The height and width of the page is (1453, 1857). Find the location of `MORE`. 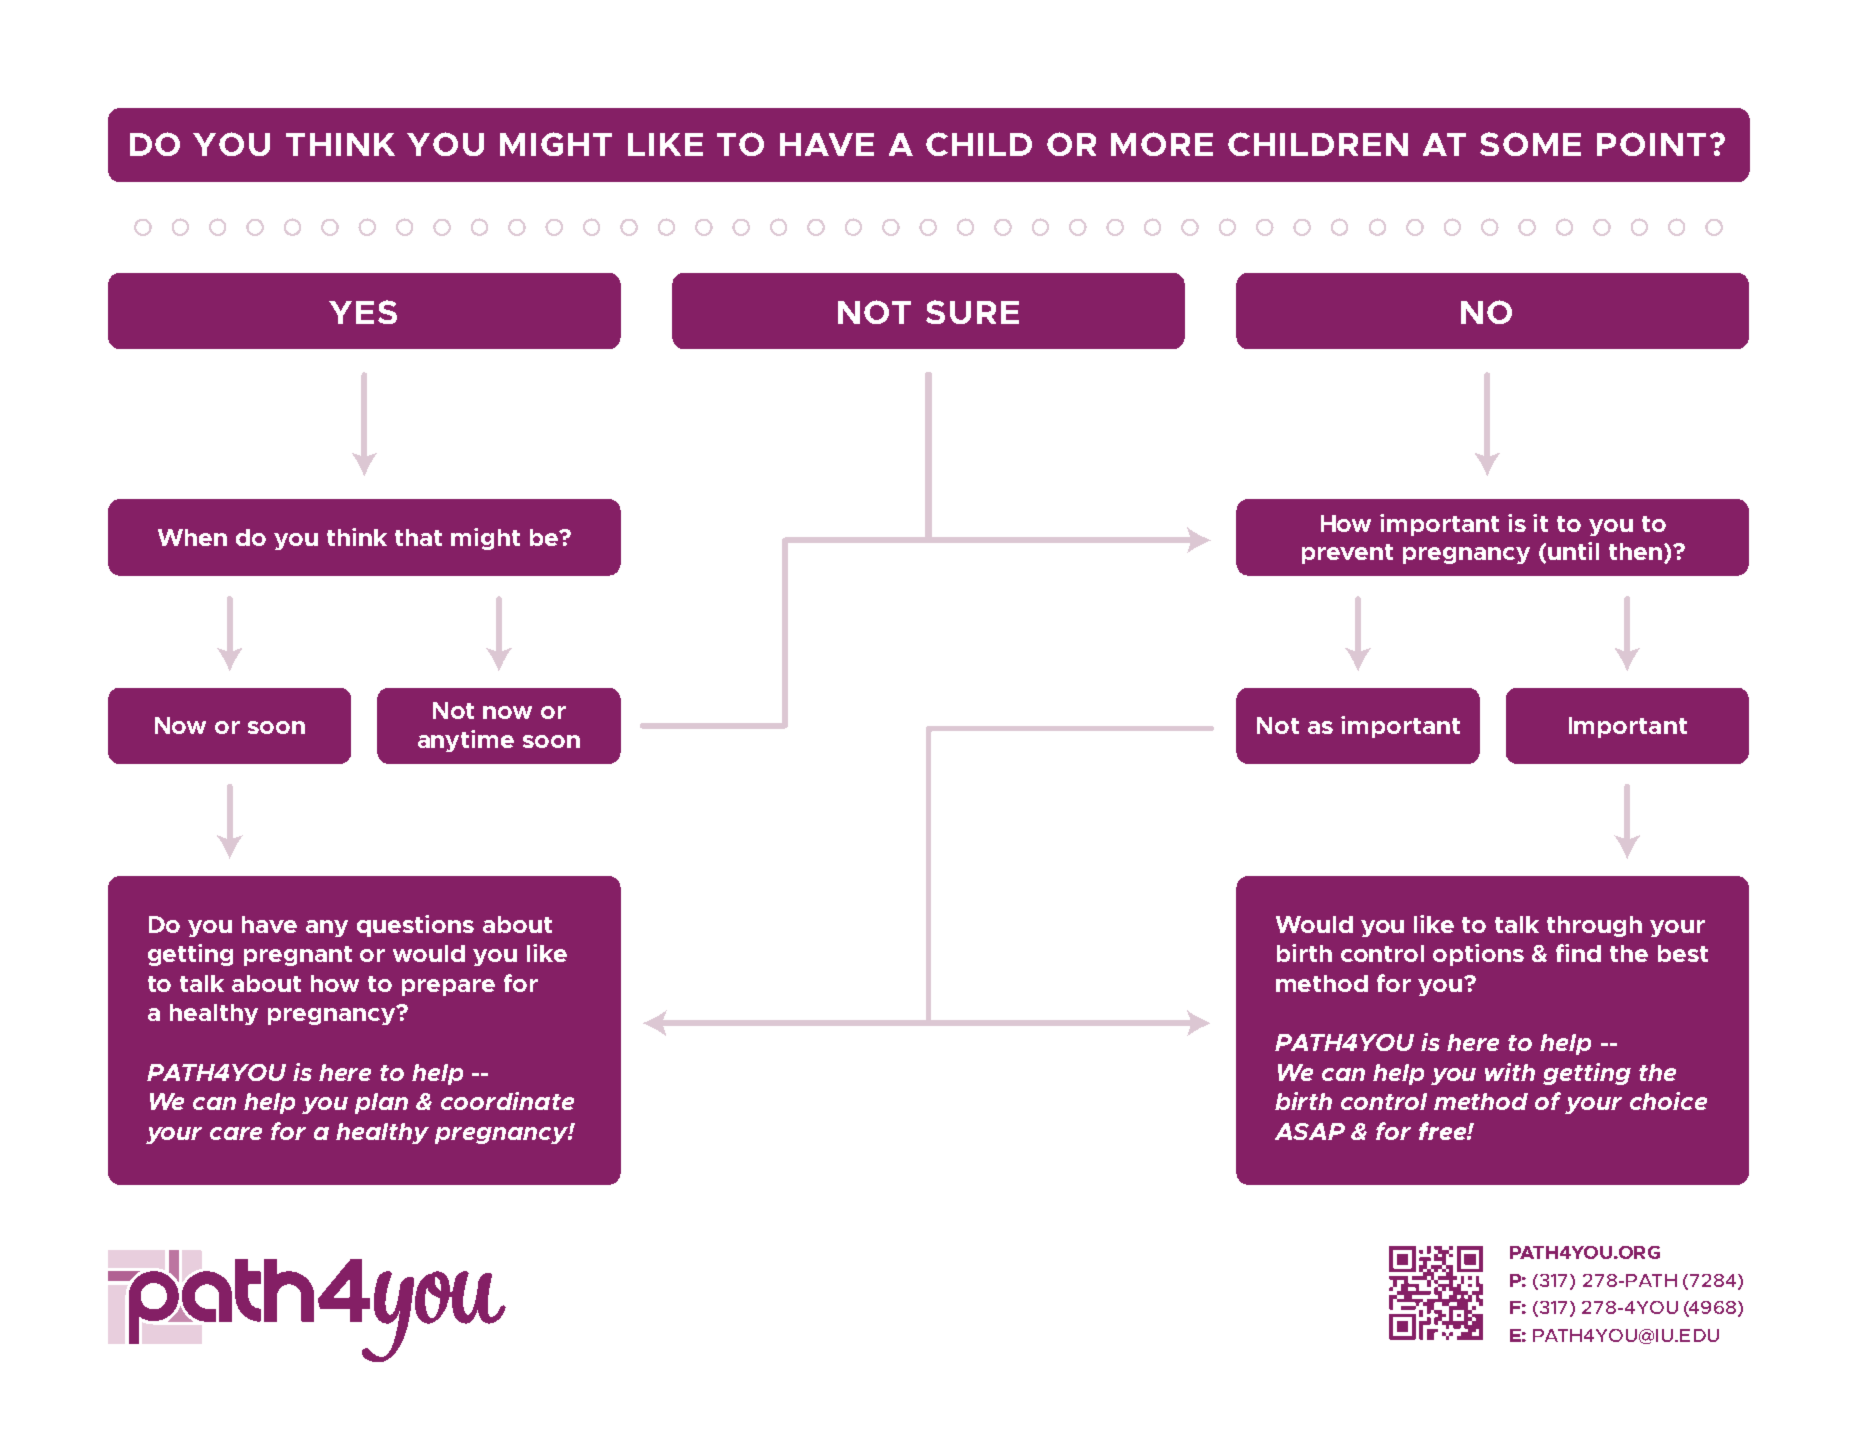

MORE is located at coordinates (1162, 144).
